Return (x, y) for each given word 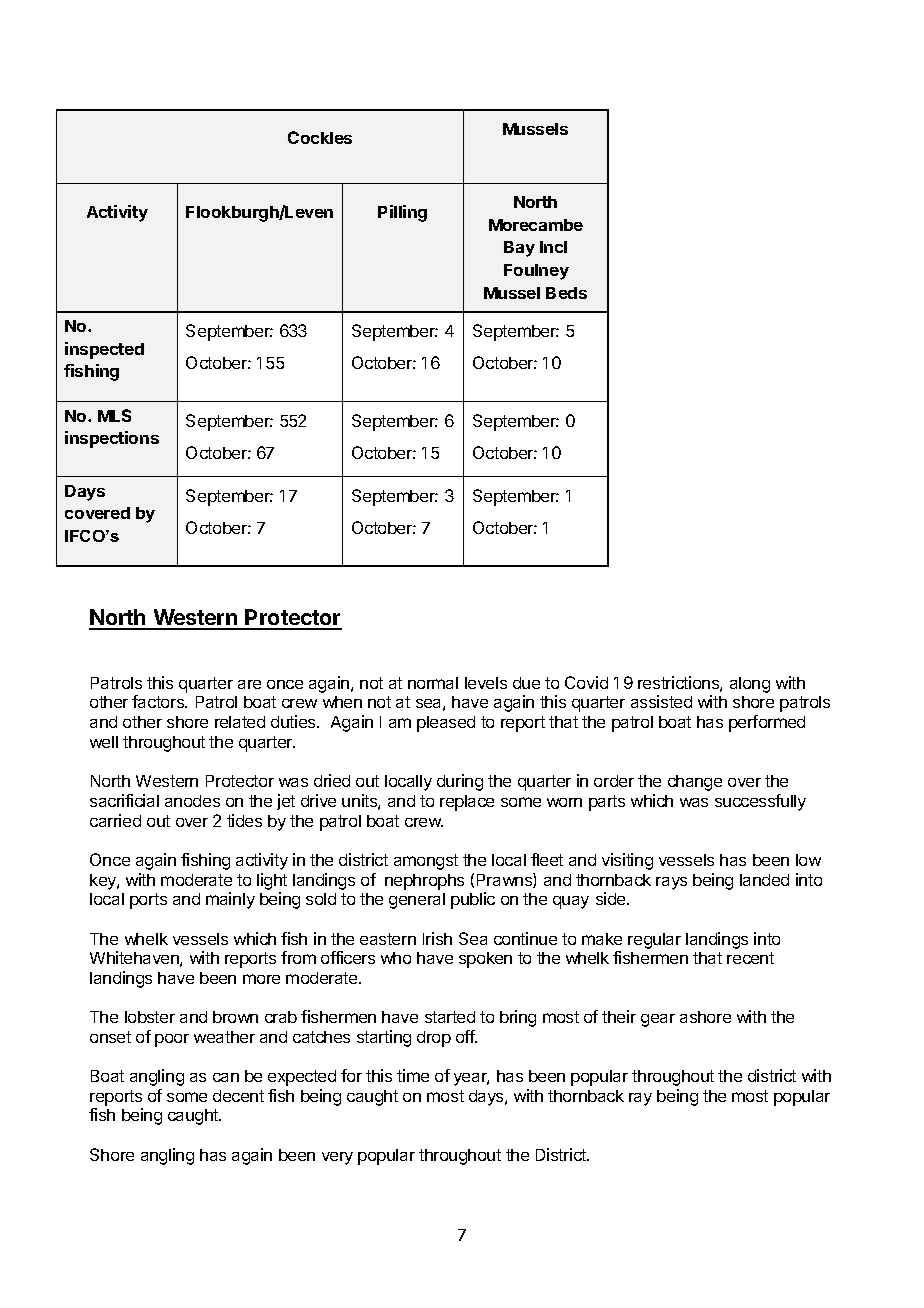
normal (433, 683)
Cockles (320, 137)
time (413, 1075)
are (249, 684)
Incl (553, 247)
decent (238, 1096)
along (750, 685)
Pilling (402, 213)
